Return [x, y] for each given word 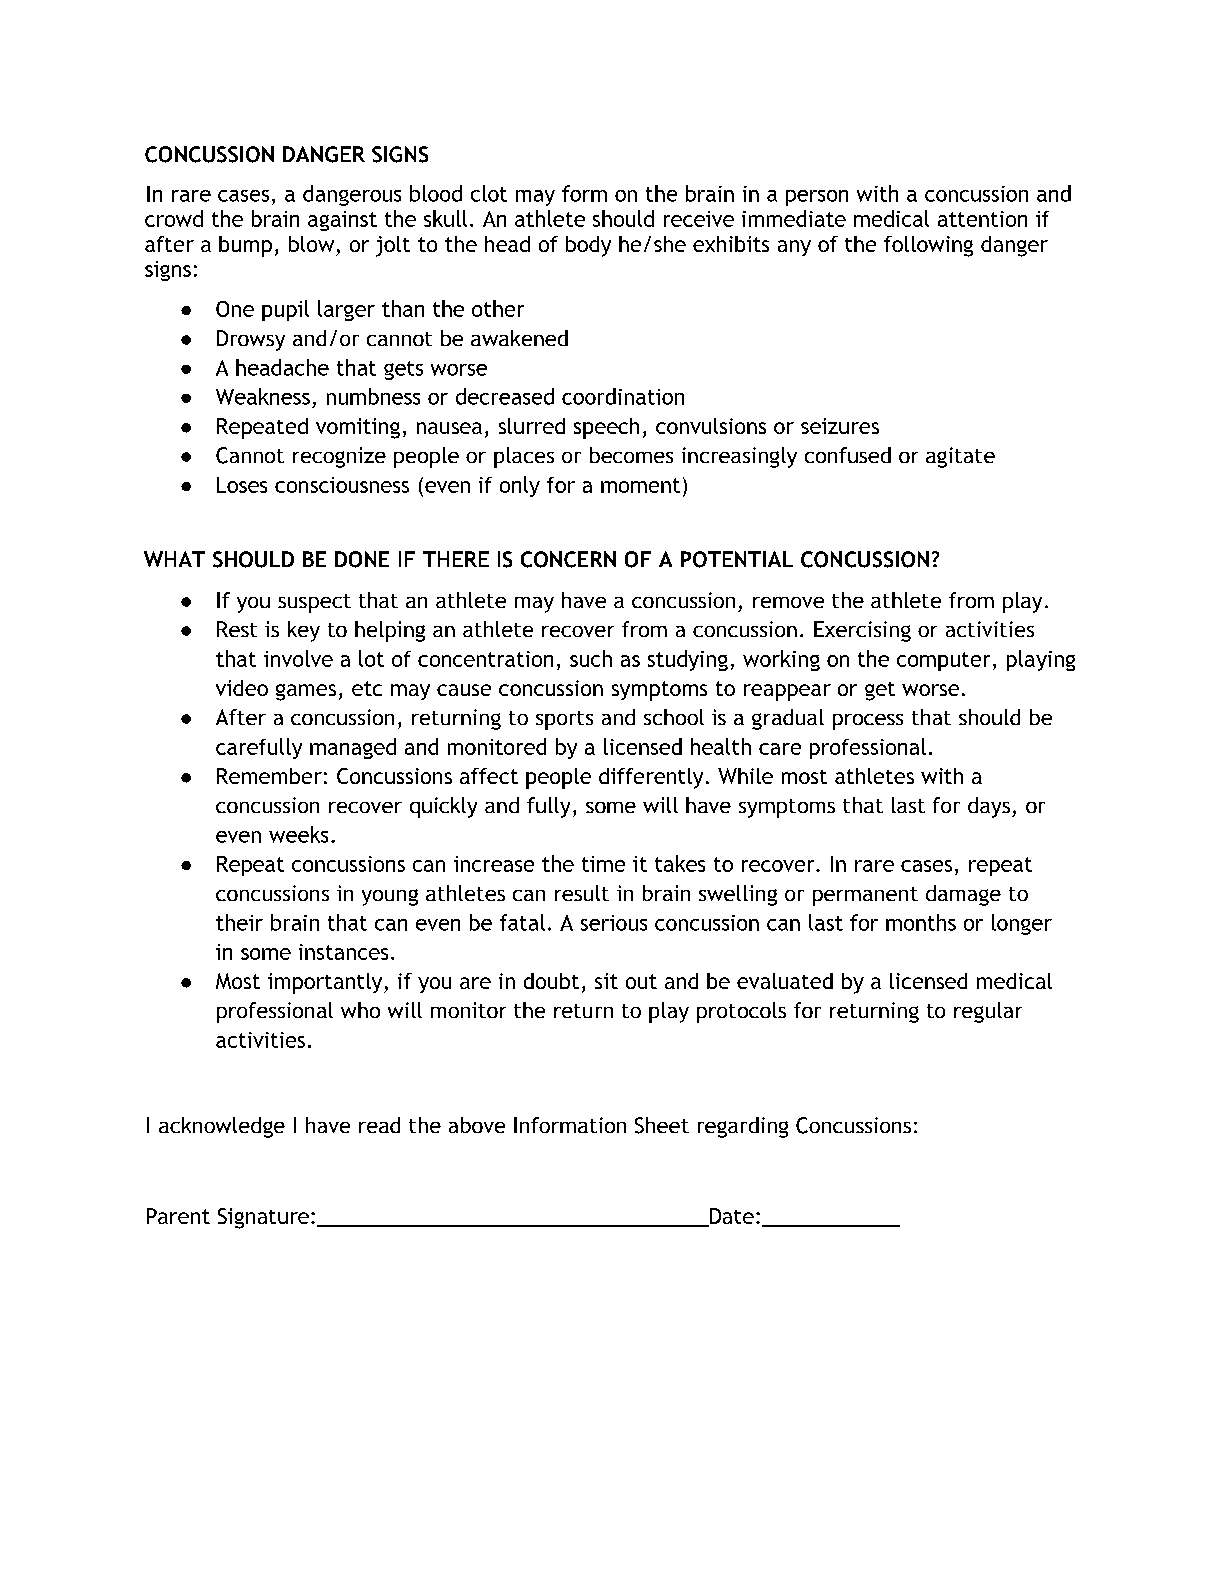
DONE [362, 559]
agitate [960, 457]
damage [963, 895]
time [603, 864]
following [928, 246]
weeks [298, 834]
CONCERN [568, 559]
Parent [178, 1216]
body [588, 246]
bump [245, 246]
